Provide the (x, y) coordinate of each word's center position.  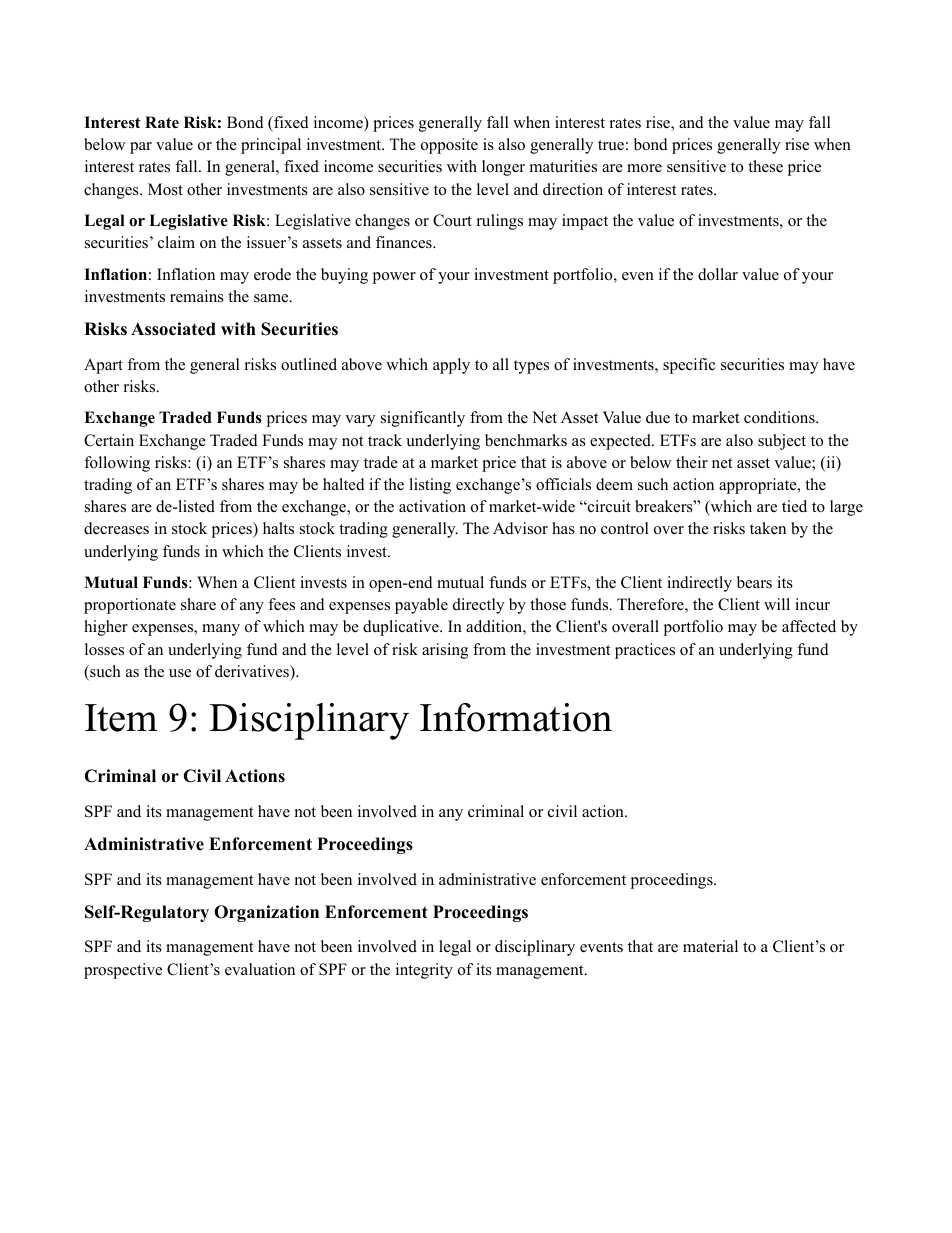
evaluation (260, 969)
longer (503, 168)
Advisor (520, 528)
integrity (424, 971)
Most (165, 189)
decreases (116, 528)
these (765, 166)
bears (754, 582)
